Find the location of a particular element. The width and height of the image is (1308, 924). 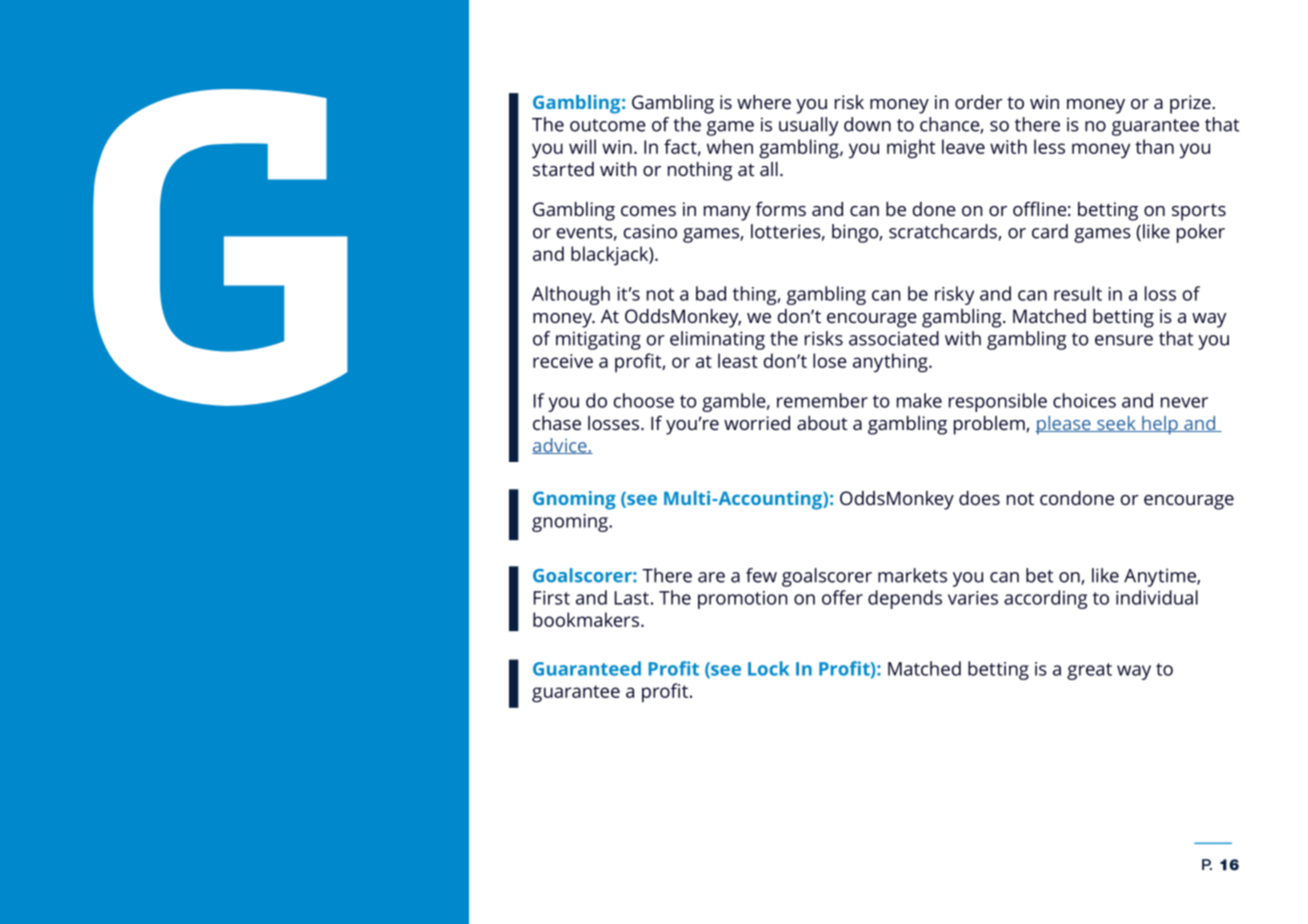

remember is located at coordinates (822, 400).
